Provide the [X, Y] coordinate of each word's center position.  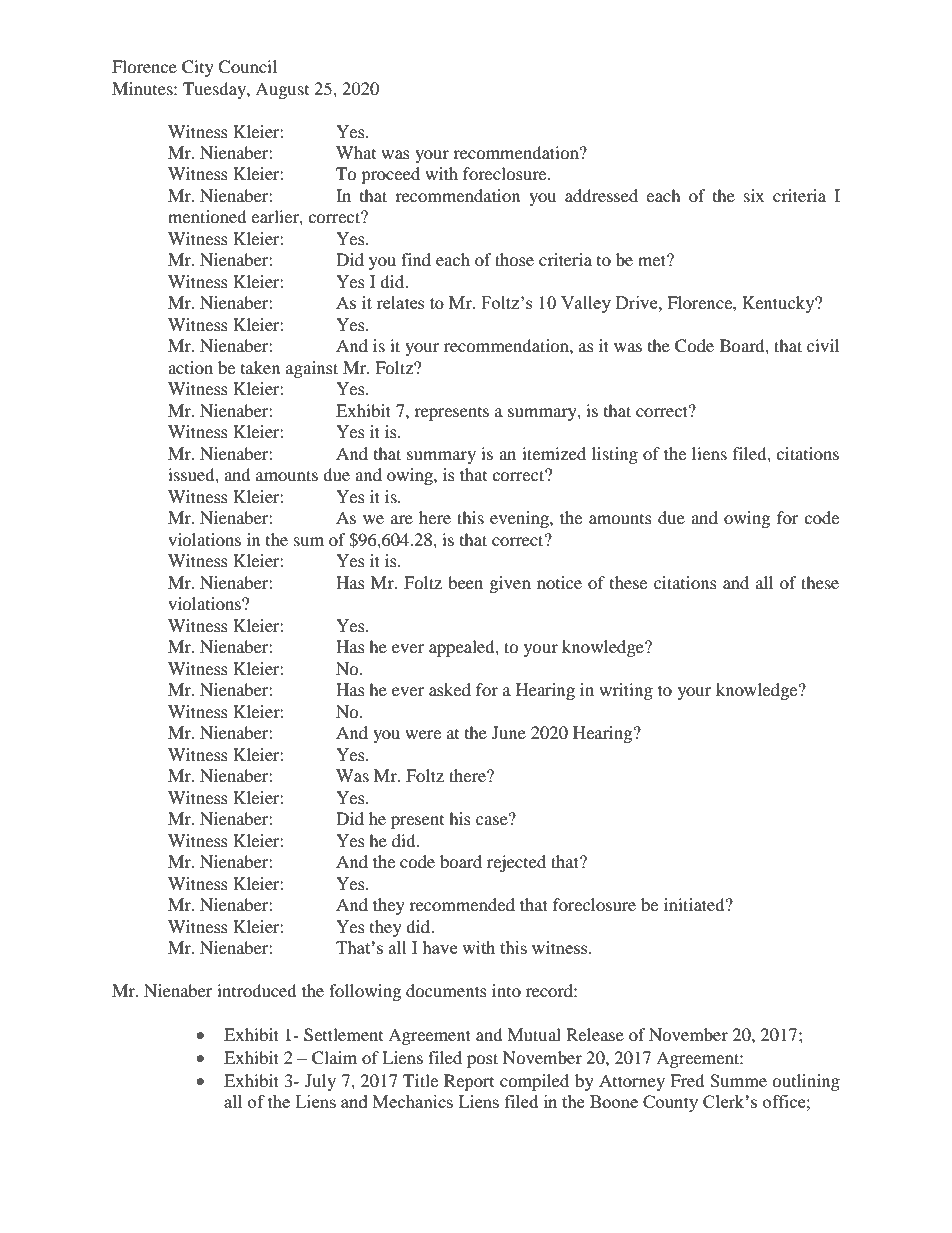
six [754, 195]
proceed [390, 175]
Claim [334, 1058]
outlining [806, 1082]
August [282, 90]
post [482, 1060]
